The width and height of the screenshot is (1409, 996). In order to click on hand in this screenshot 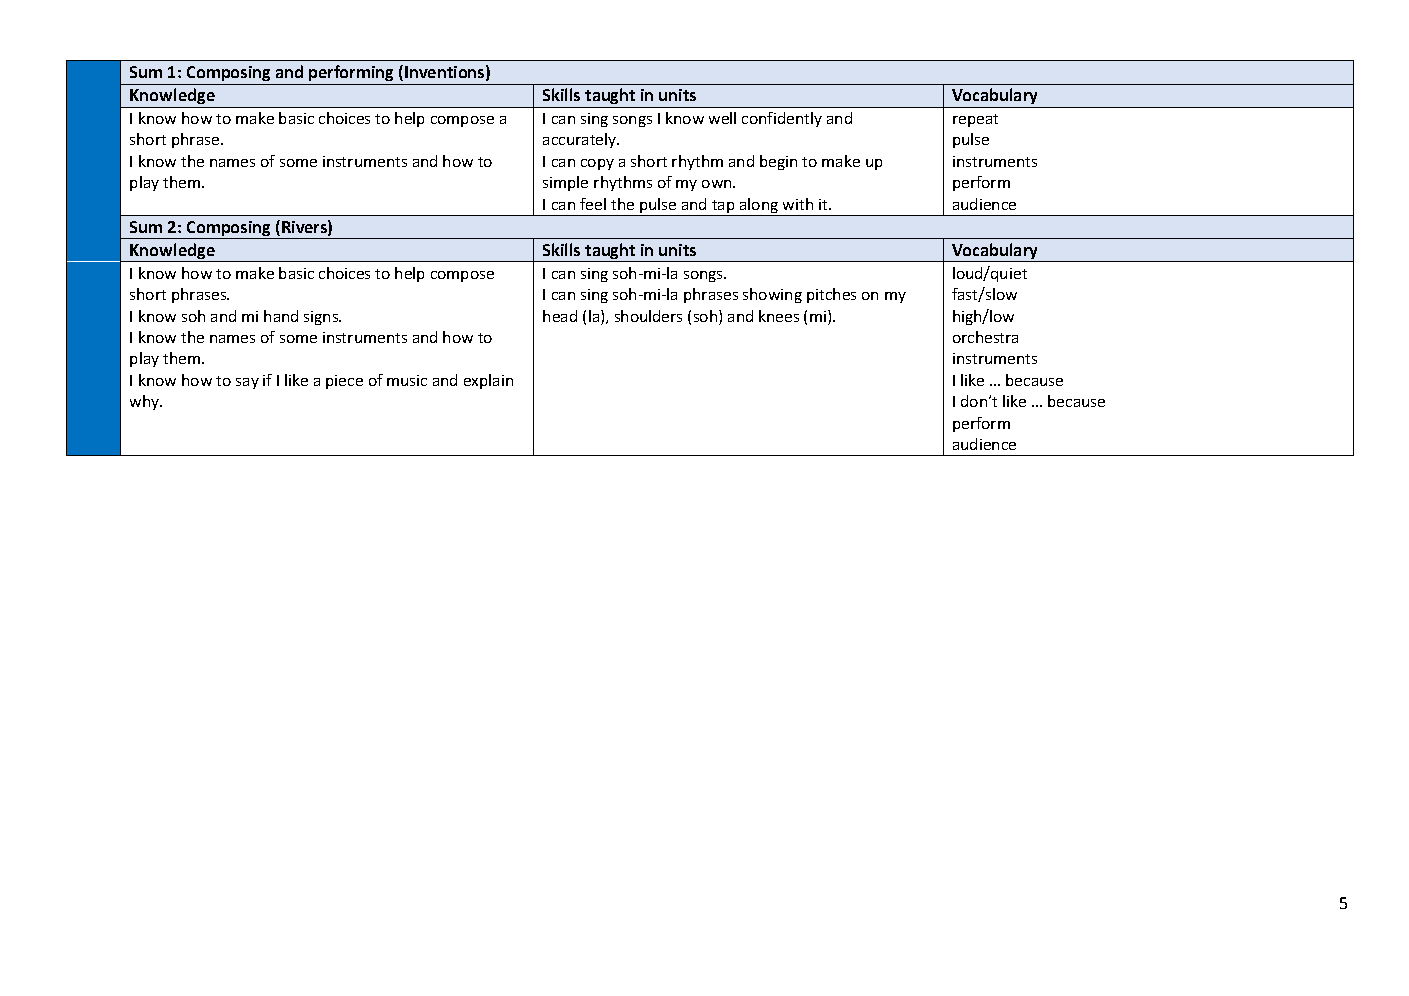, I will do `click(281, 316)`.
